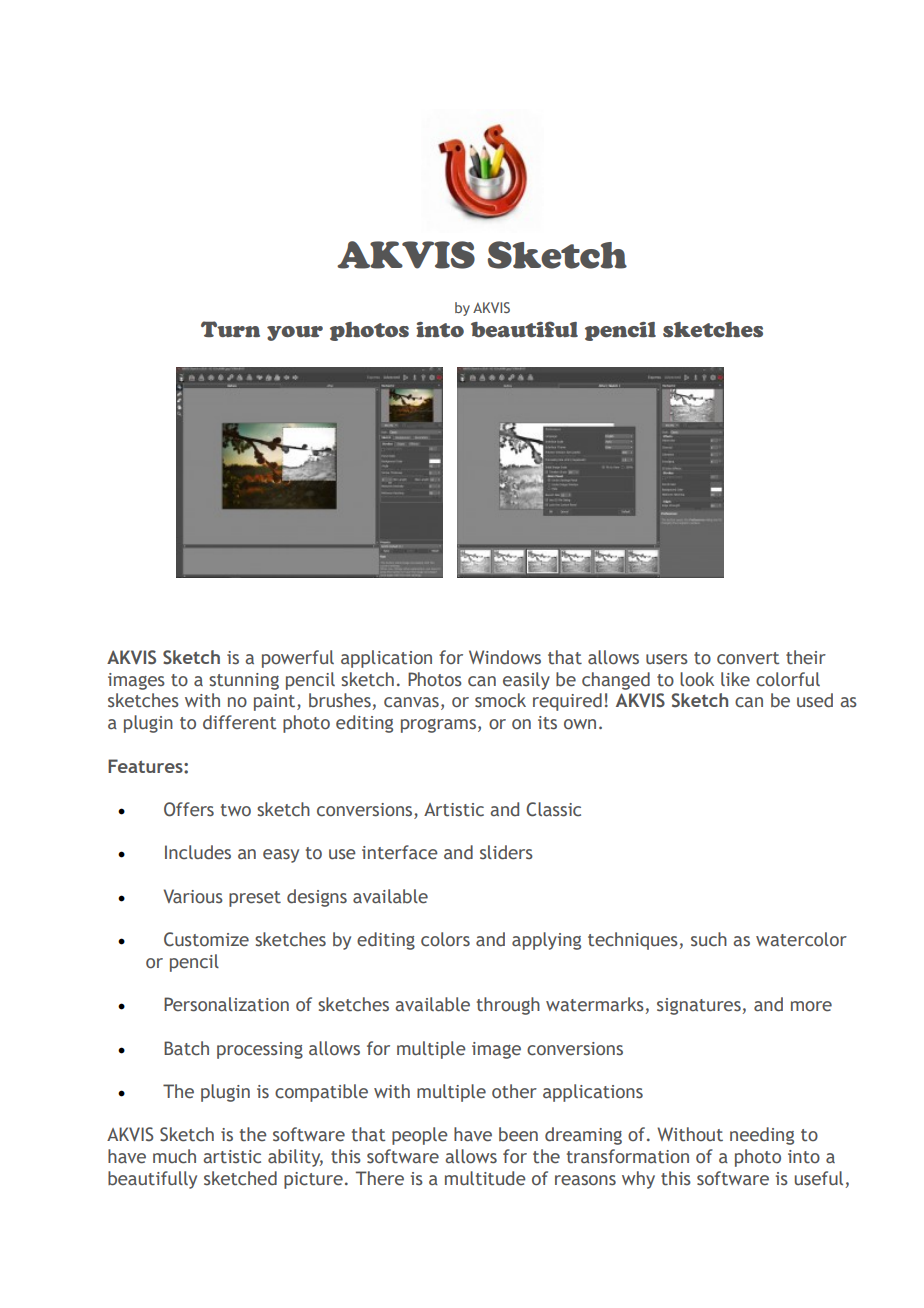  What do you see at coordinates (295, 333) in the document?
I see `your` at bounding box center [295, 333].
